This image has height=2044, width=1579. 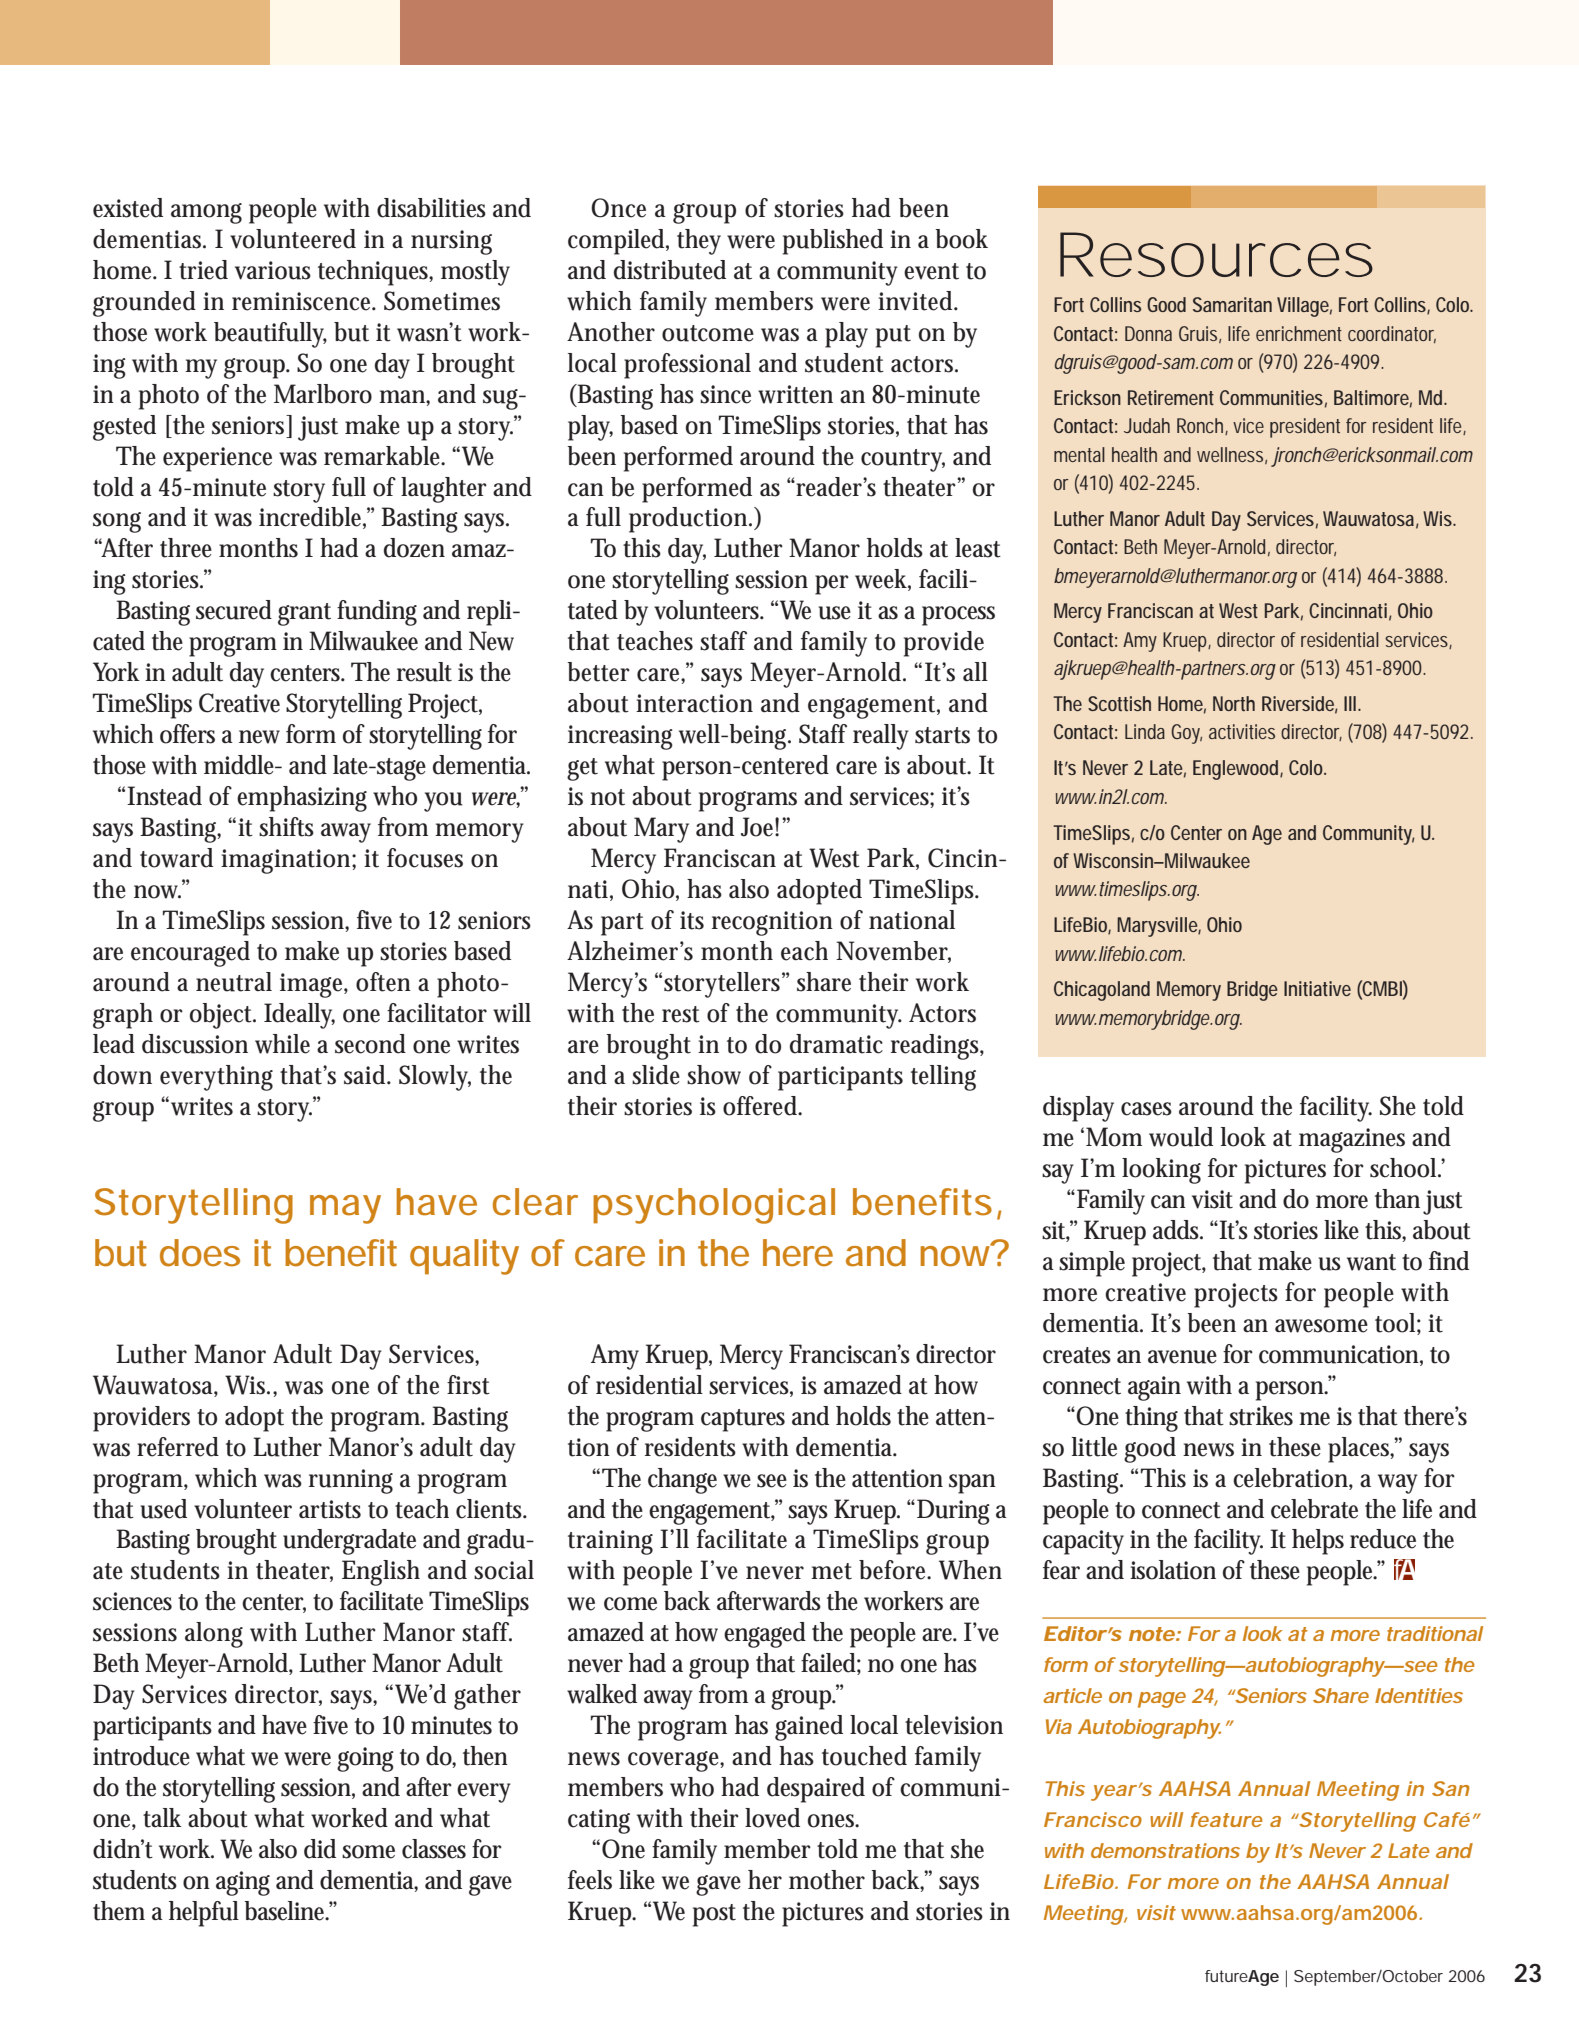 I want to click on various, so click(x=273, y=270).
